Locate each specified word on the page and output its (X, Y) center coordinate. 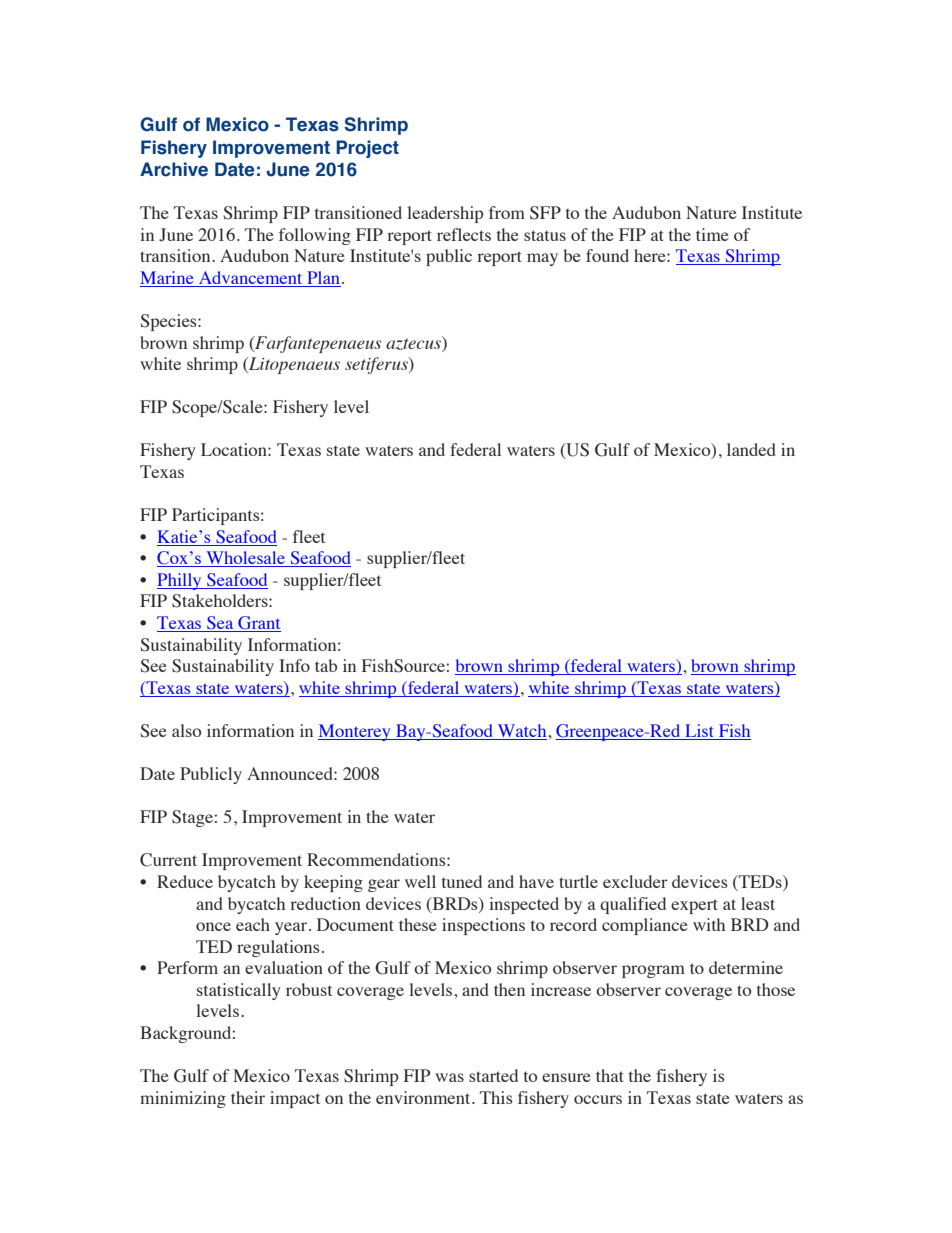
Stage (193, 818)
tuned (462, 881)
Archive (174, 169)
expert (694, 906)
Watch (522, 732)
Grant (258, 624)
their (248, 1097)
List (700, 732)
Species (170, 322)
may (542, 259)
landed (751, 449)
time (712, 234)
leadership (445, 214)
